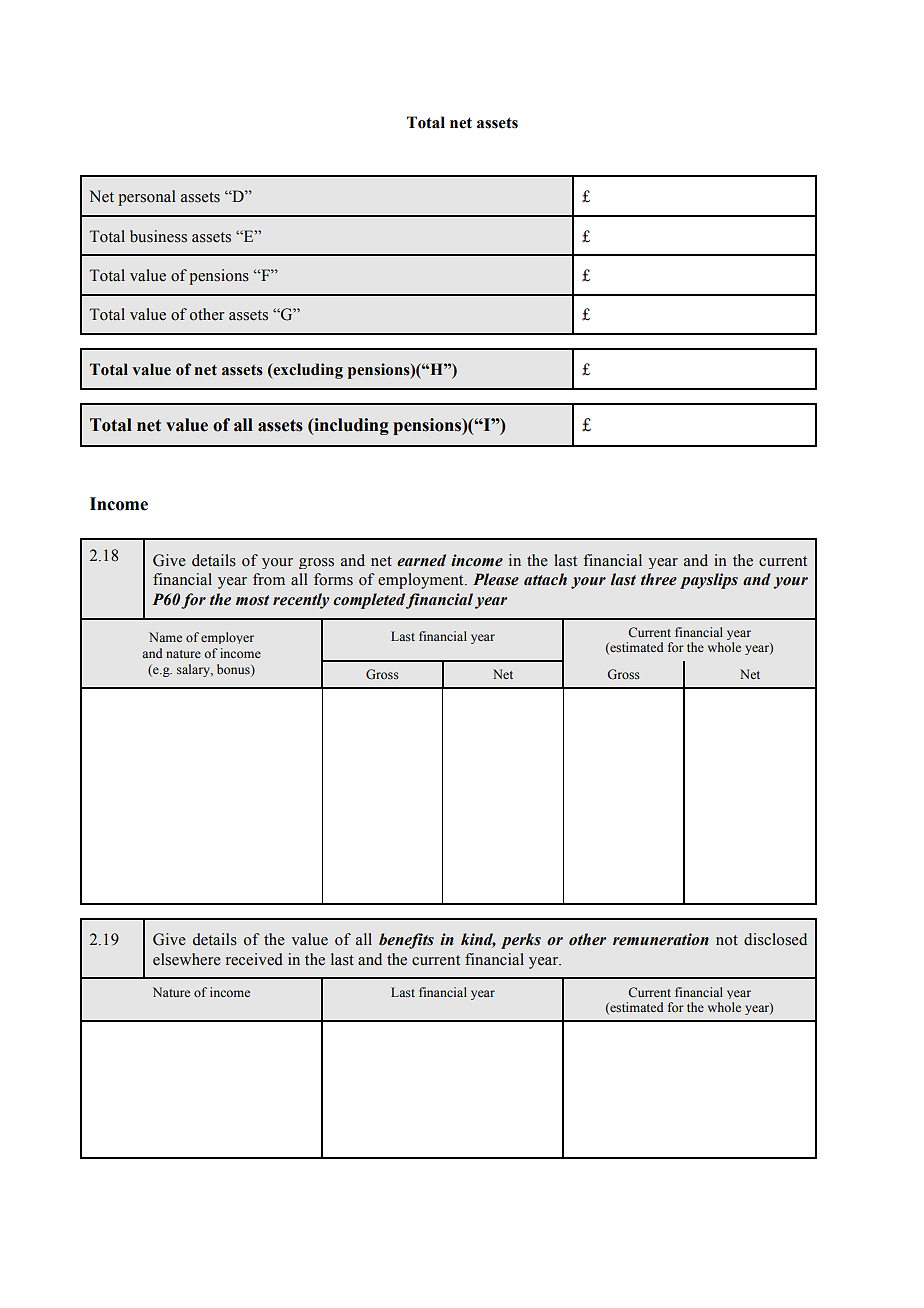 The width and height of the image is (924, 1308). What do you see at coordinates (369, 601) in the image?
I see `completed` at bounding box center [369, 601].
